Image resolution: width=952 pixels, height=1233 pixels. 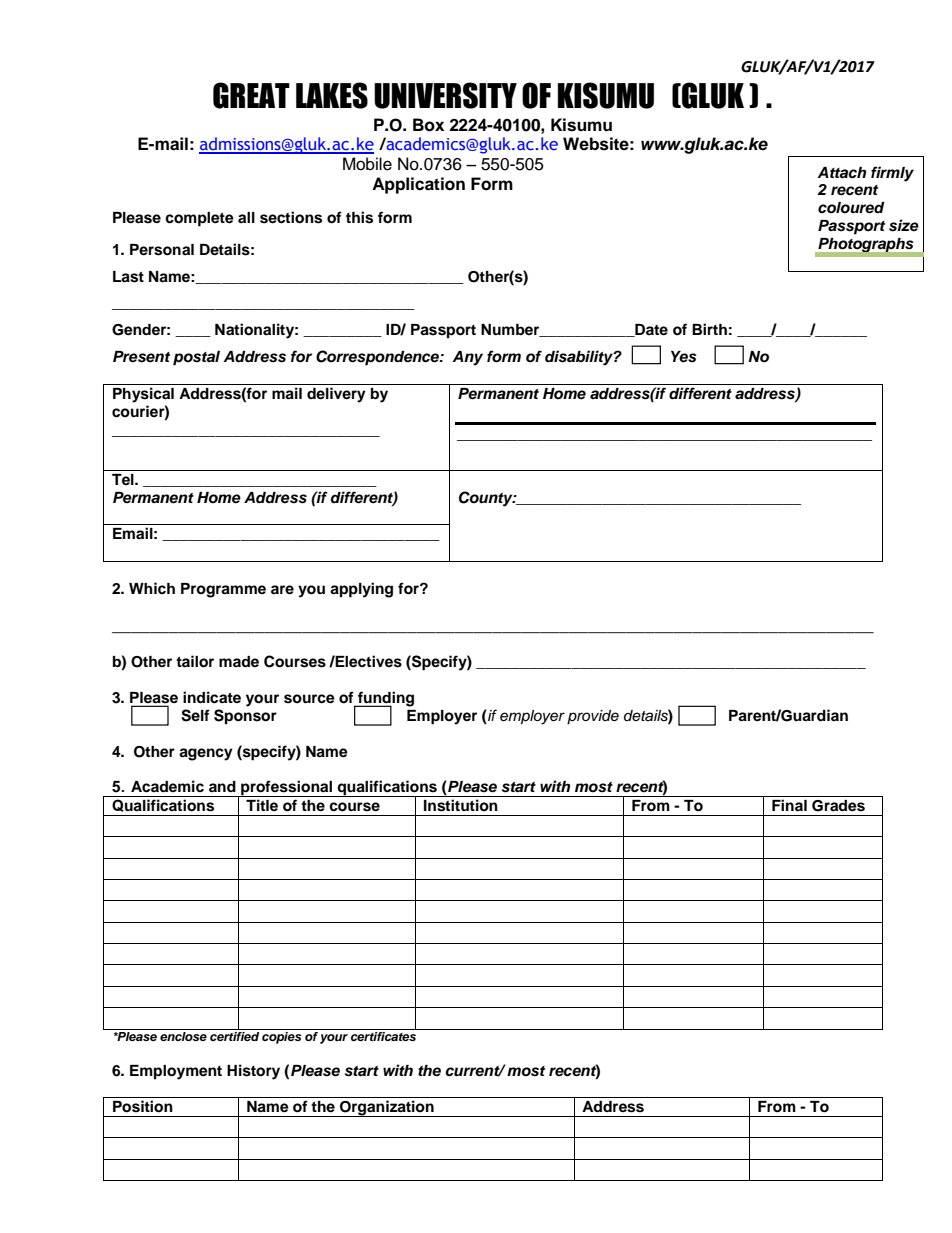 What do you see at coordinates (467, 358) in the page?
I see `Any` at bounding box center [467, 358].
